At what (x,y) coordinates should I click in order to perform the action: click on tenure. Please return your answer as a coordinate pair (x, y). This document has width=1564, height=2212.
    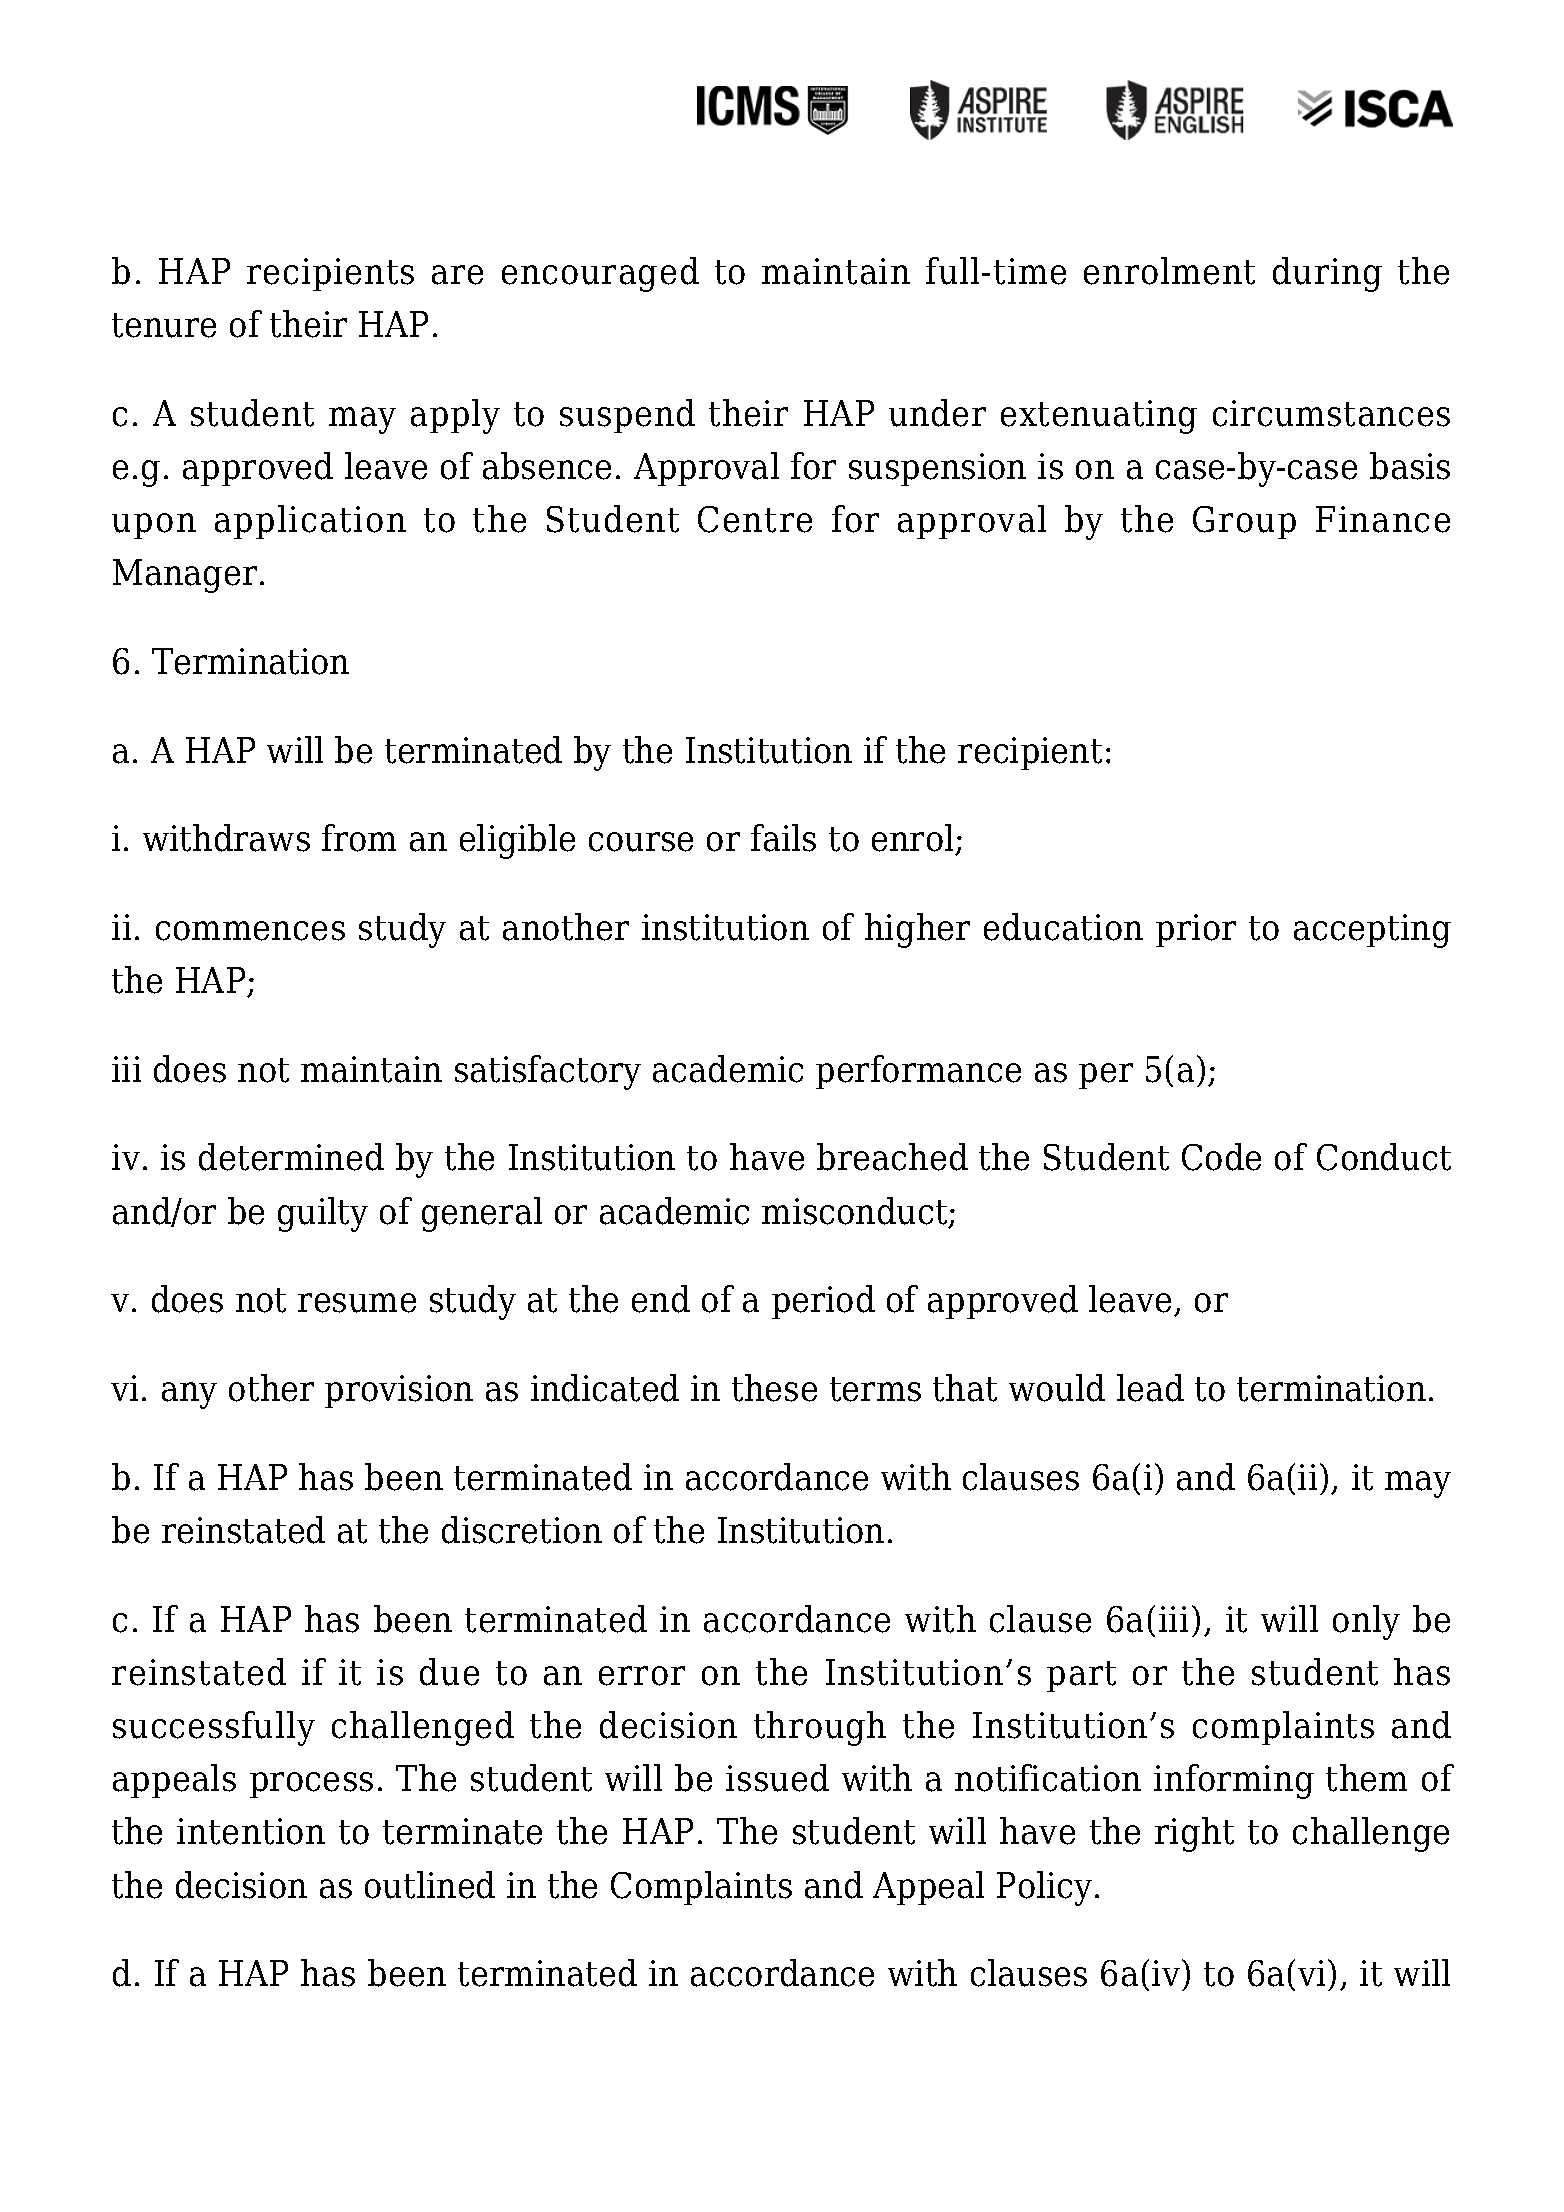
    Looking at the image, I should click on (164, 325).
